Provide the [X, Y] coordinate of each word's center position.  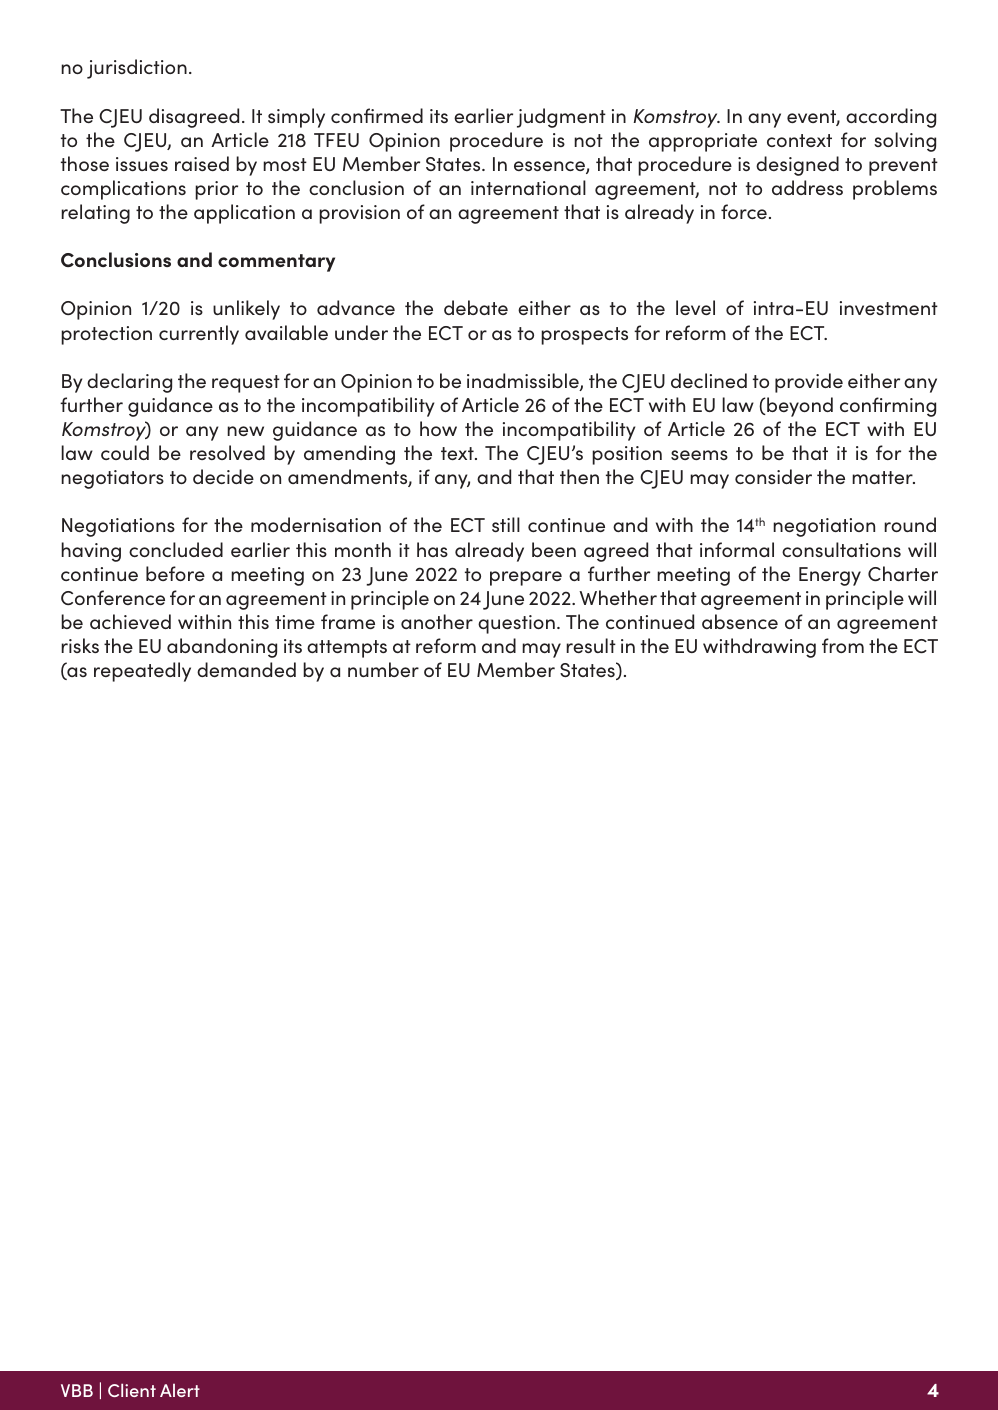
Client [132, 1390]
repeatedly [142, 672]
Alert [180, 1390]
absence [740, 621]
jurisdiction [137, 69]
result [591, 645]
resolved [227, 452]
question [516, 624]
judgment [561, 118]
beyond [799, 407]
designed [797, 166]
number [383, 669]
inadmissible [524, 382]
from [843, 645]
